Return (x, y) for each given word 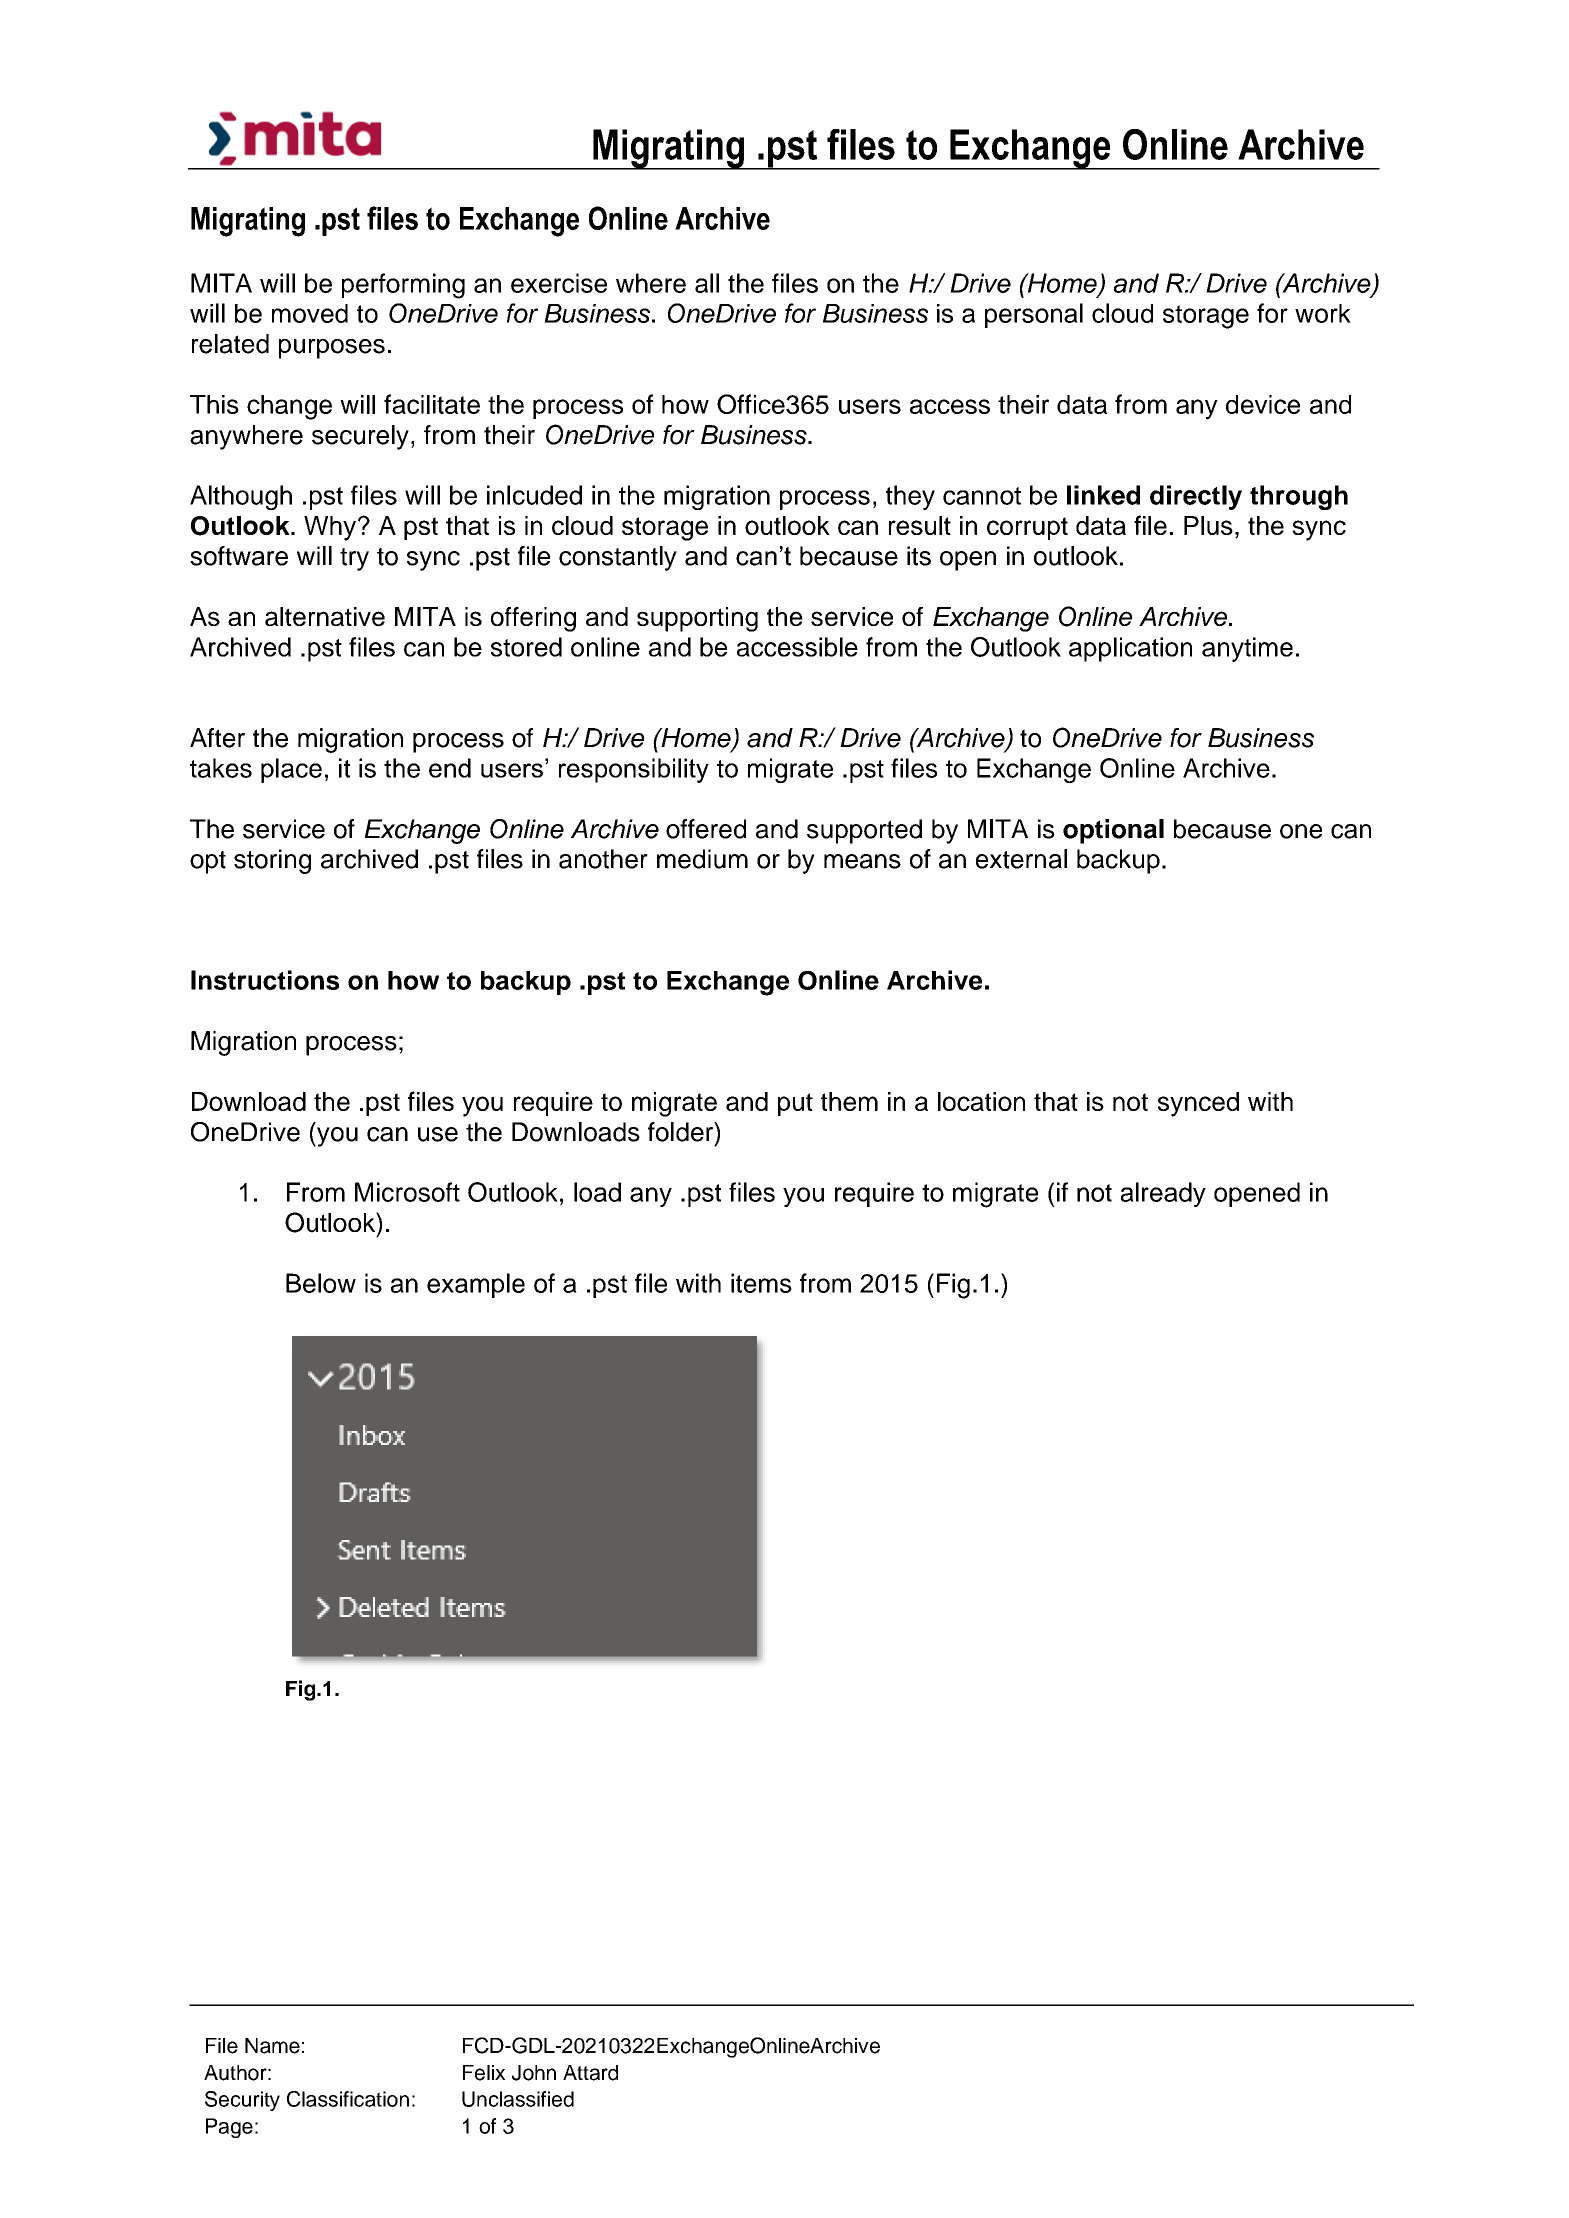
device (1263, 404)
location (981, 1101)
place (291, 770)
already (1163, 1194)
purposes (332, 349)
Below (321, 1283)
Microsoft (407, 1192)
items (761, 1283)
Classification (348, 2099)
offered (706, 829)
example (476, 1285)
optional (1113, 831)
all (707, 283)
